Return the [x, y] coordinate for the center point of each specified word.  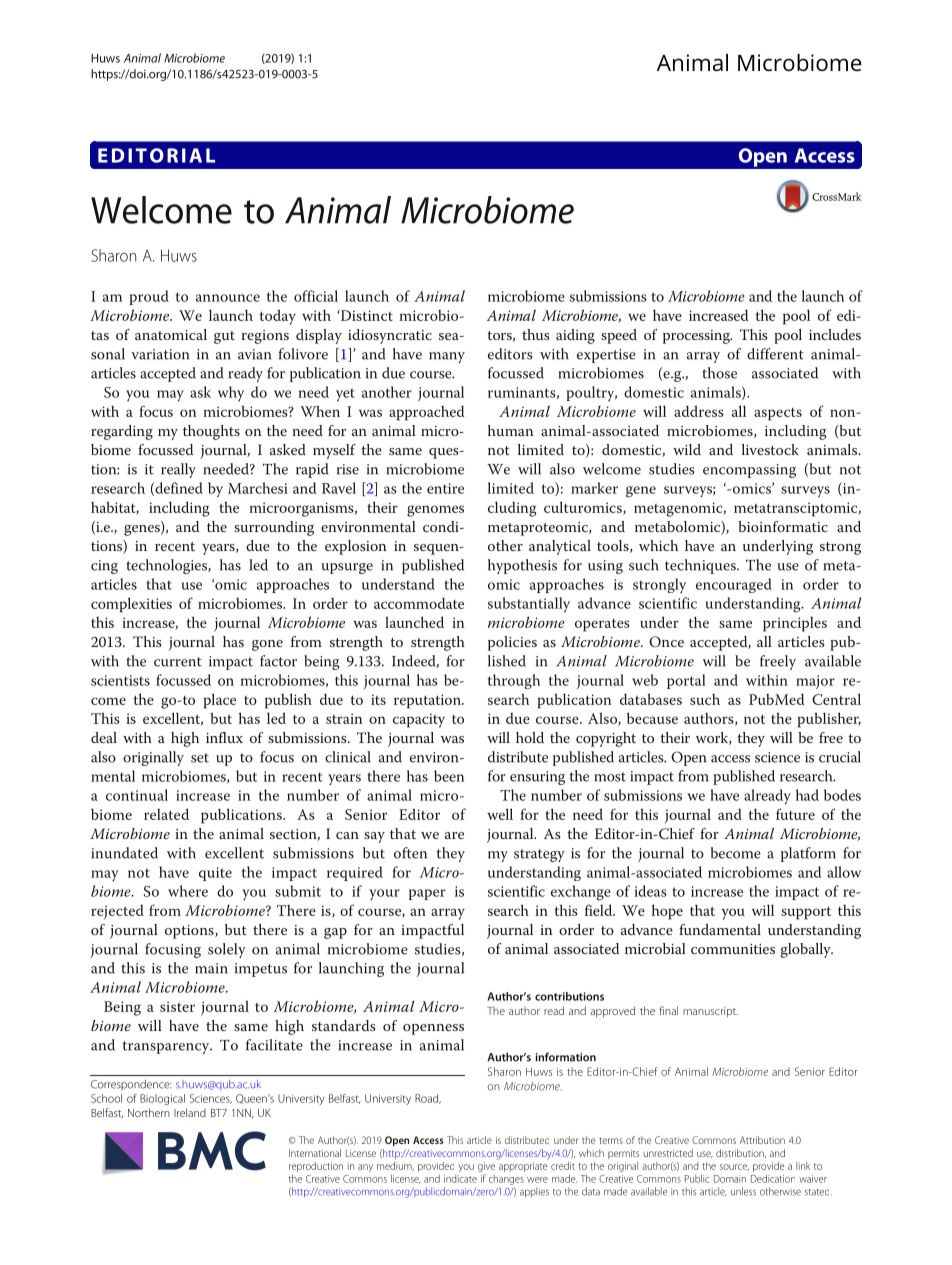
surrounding [274, 528]
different [775, 354]
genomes [435, 511]
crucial [840, 757]
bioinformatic [783, 526]
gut [224, 337]
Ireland [190, 1112]
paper [427, 894]
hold [530, 737]
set [200, 758]
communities [733, 949]
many [447, 357]
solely [227, 950]
